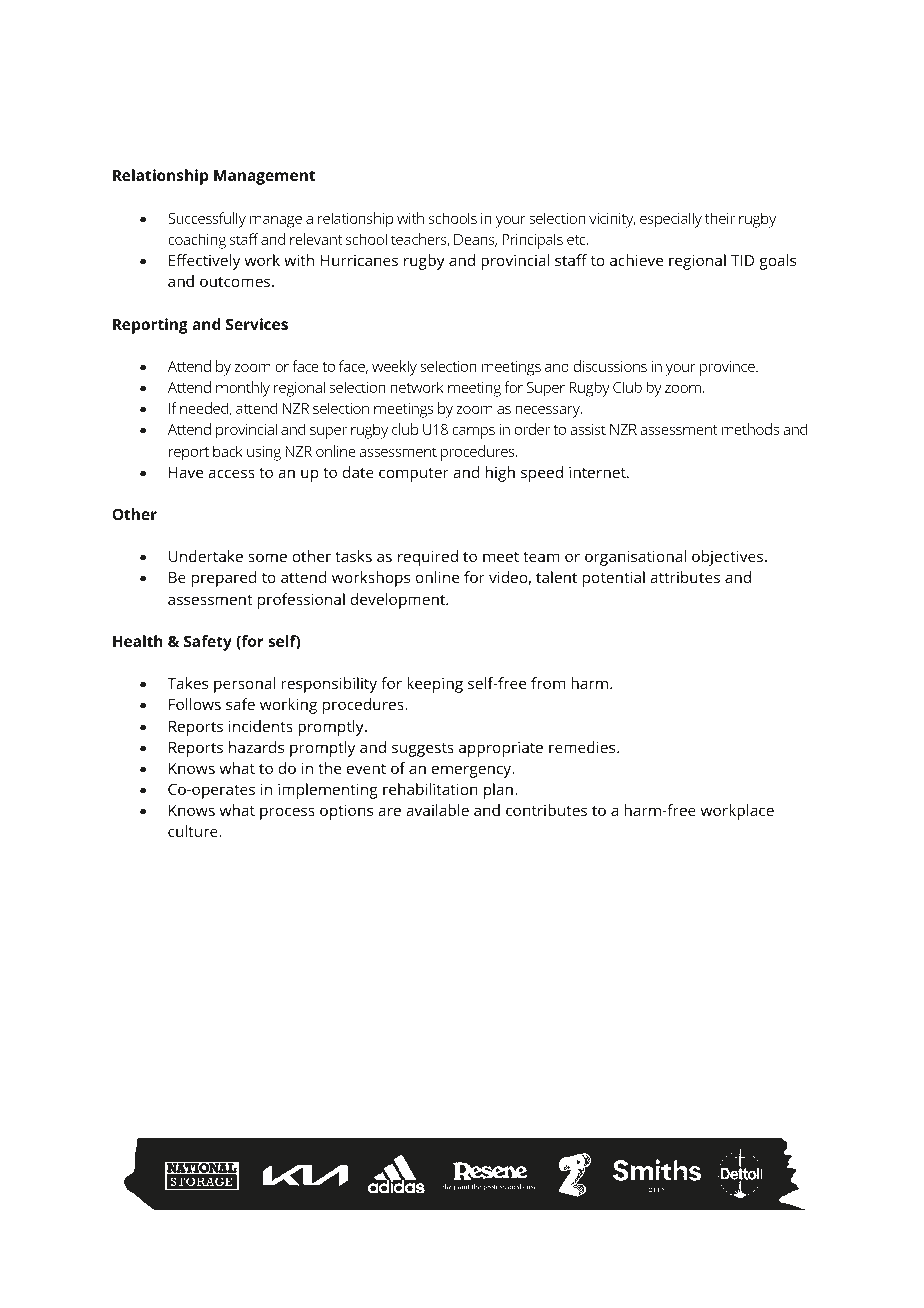  Describe the element at coordinates (428, 558) in the screenshot. I see `required` at that location.
